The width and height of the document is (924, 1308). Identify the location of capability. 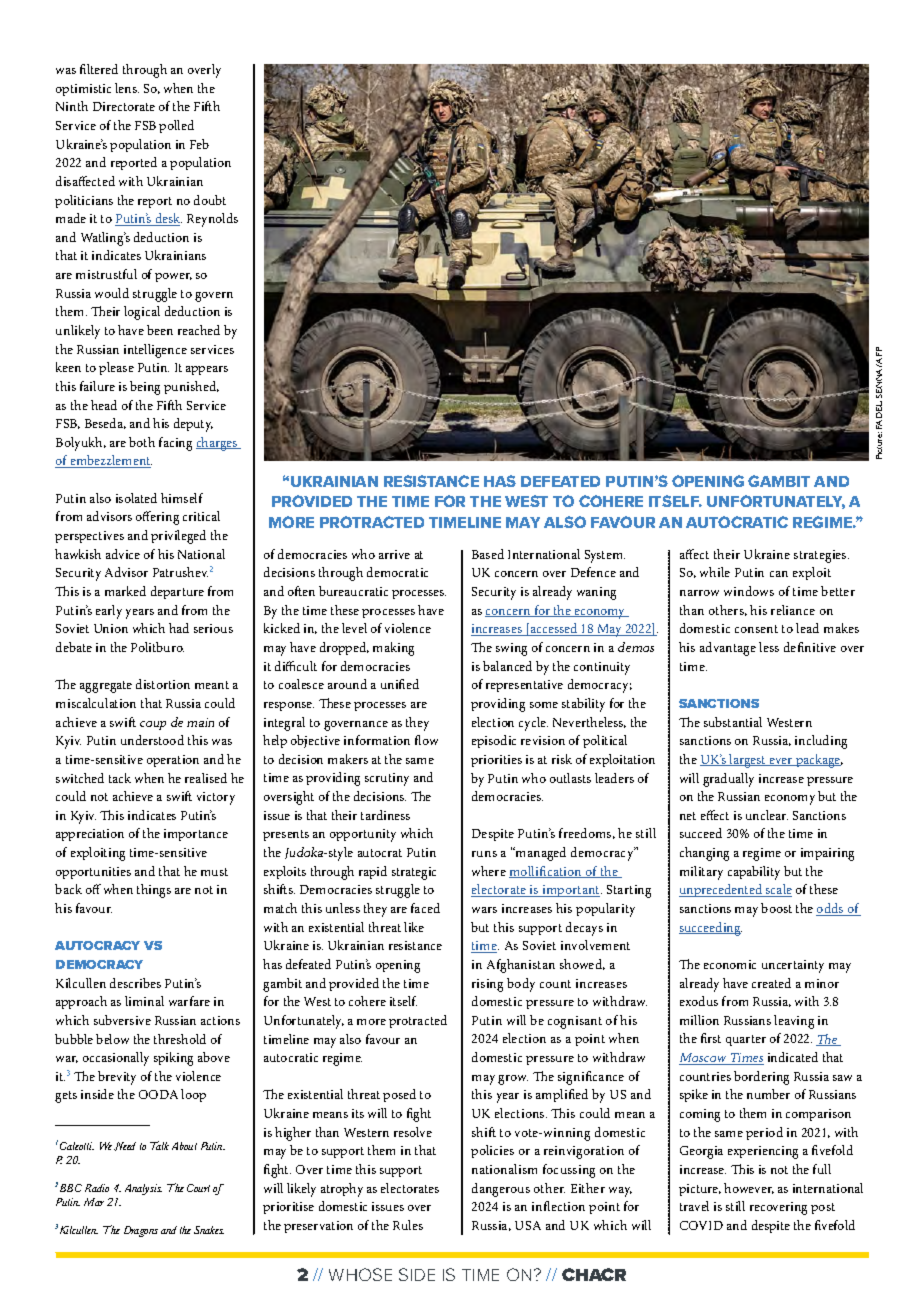
(754, 873).
